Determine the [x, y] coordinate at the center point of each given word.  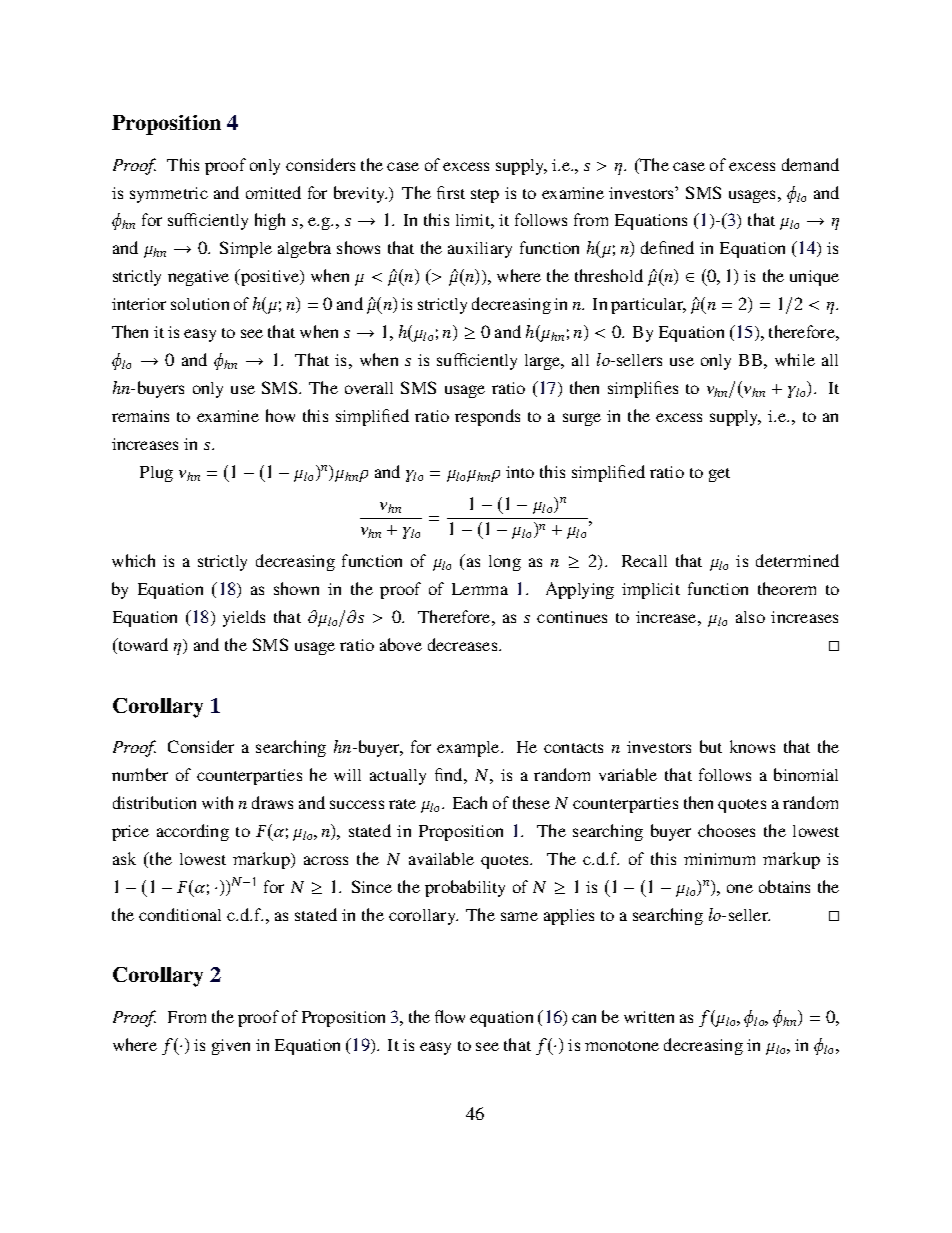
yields [244, 618]
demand [810, 164]
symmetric [169, 195]
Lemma [480, 589]
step [485, 196]
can [584, 1018]
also [750, 617]
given [231, 1047]
